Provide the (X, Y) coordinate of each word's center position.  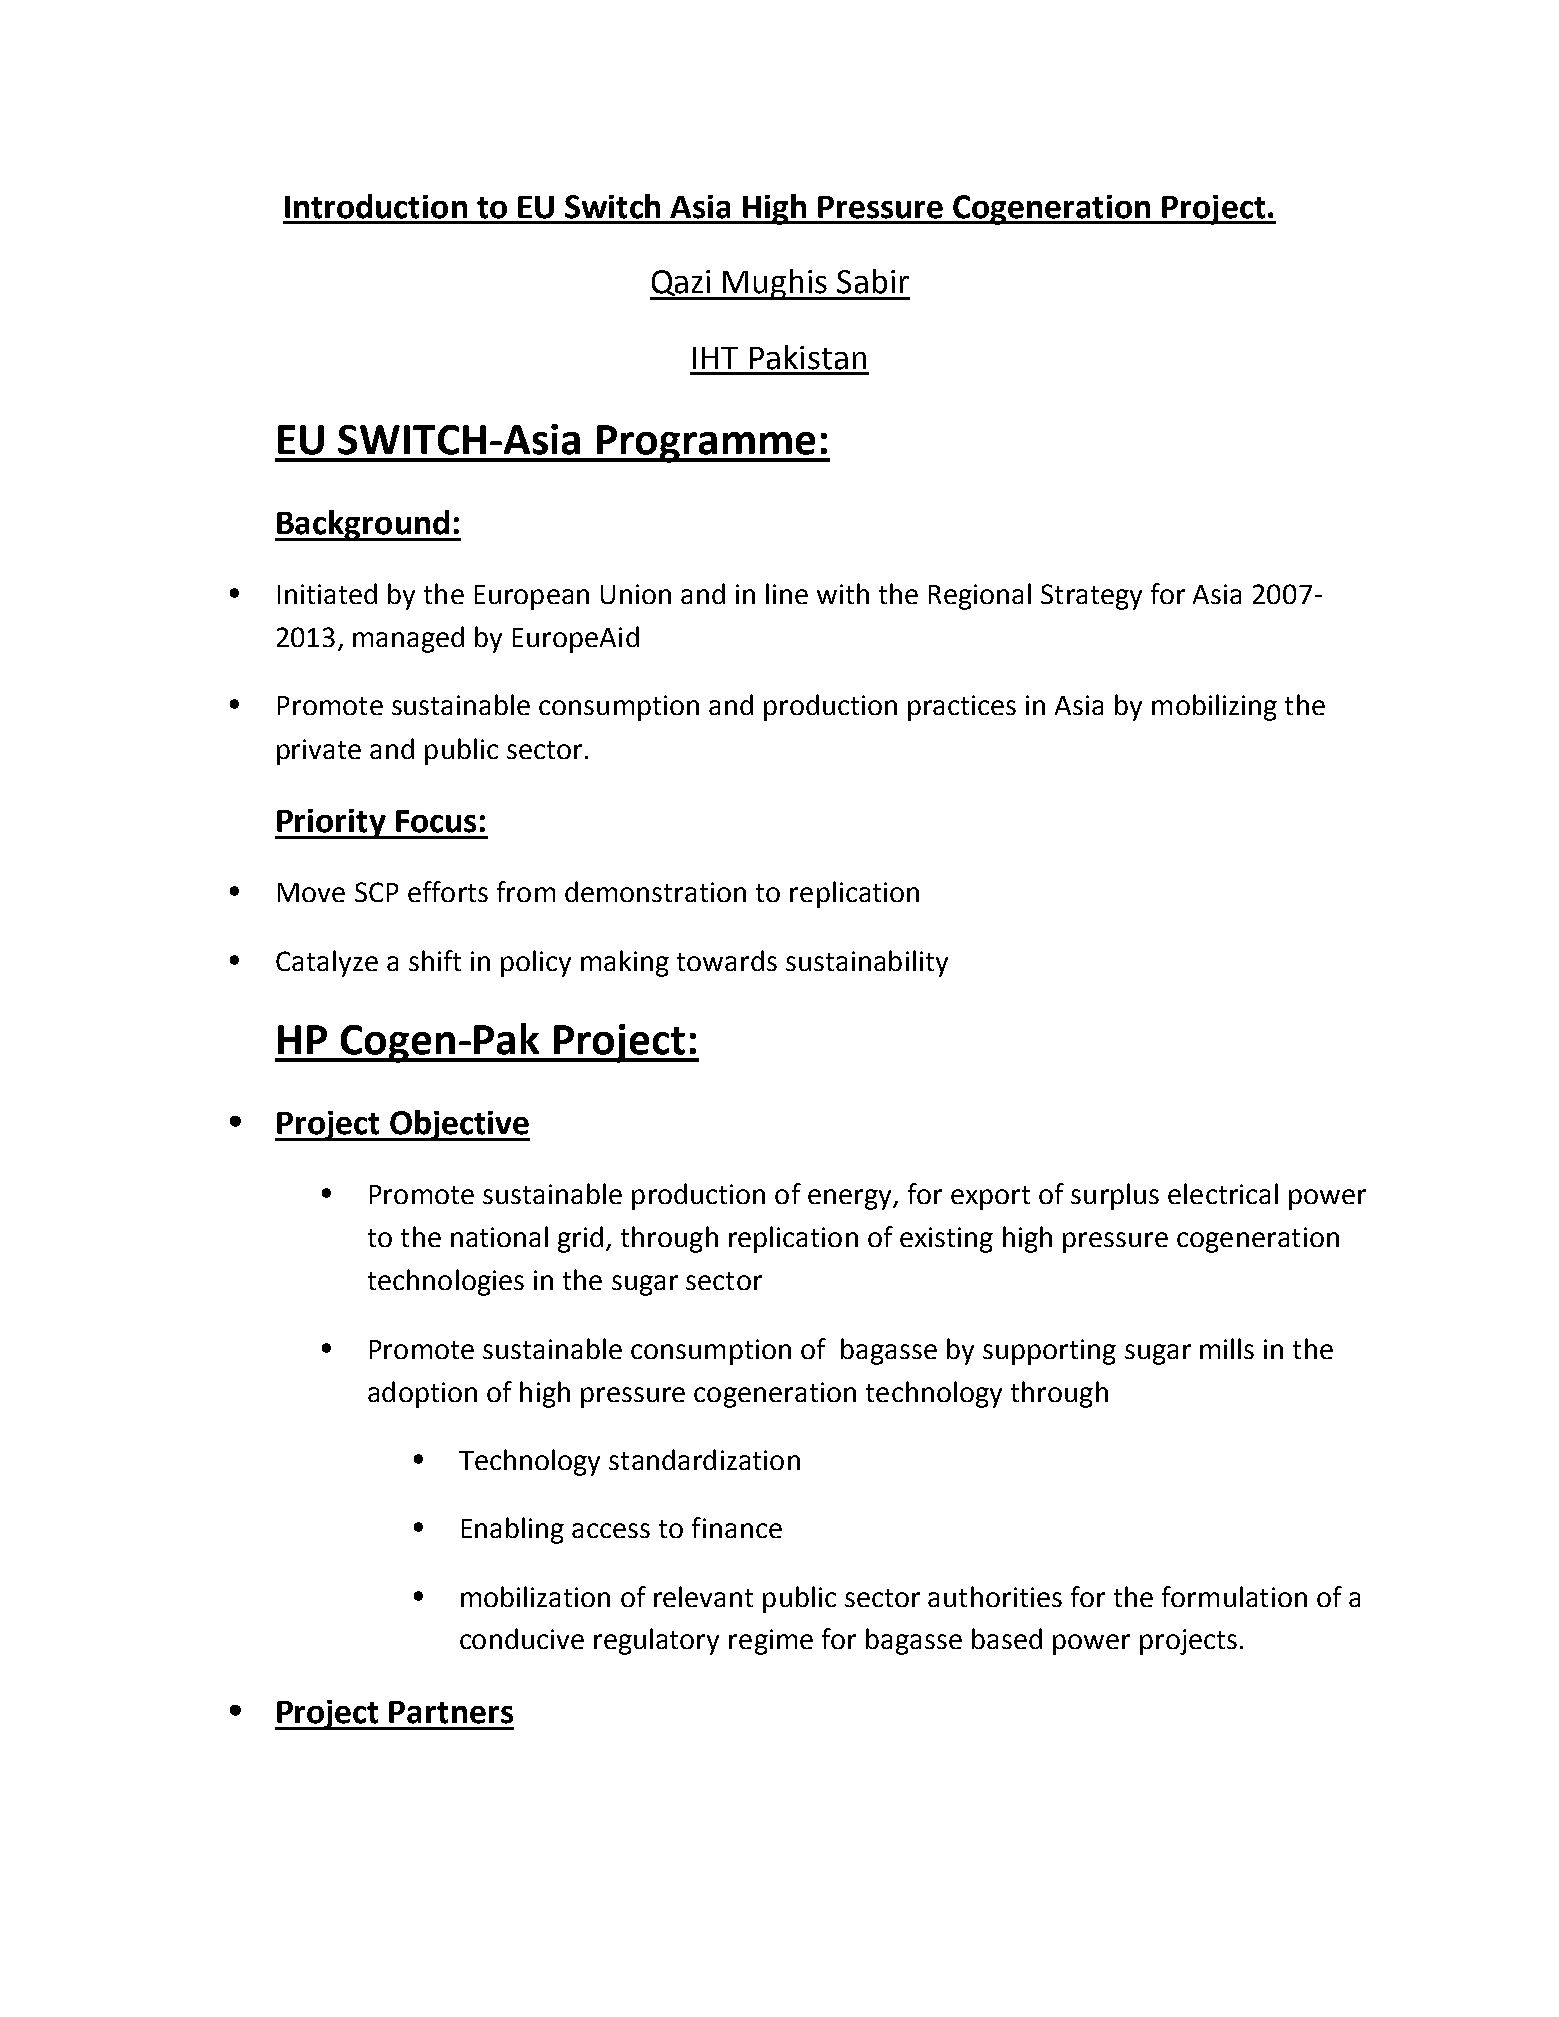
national (499, 1236)
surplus (1115, 1196)
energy (851, 1199)
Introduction (376, 206)
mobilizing (1214, 707)
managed (408, 639)
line (787, 593)
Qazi (682, 284)
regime (771, 1642)
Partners (451, 1712)
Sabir (873, 281)
